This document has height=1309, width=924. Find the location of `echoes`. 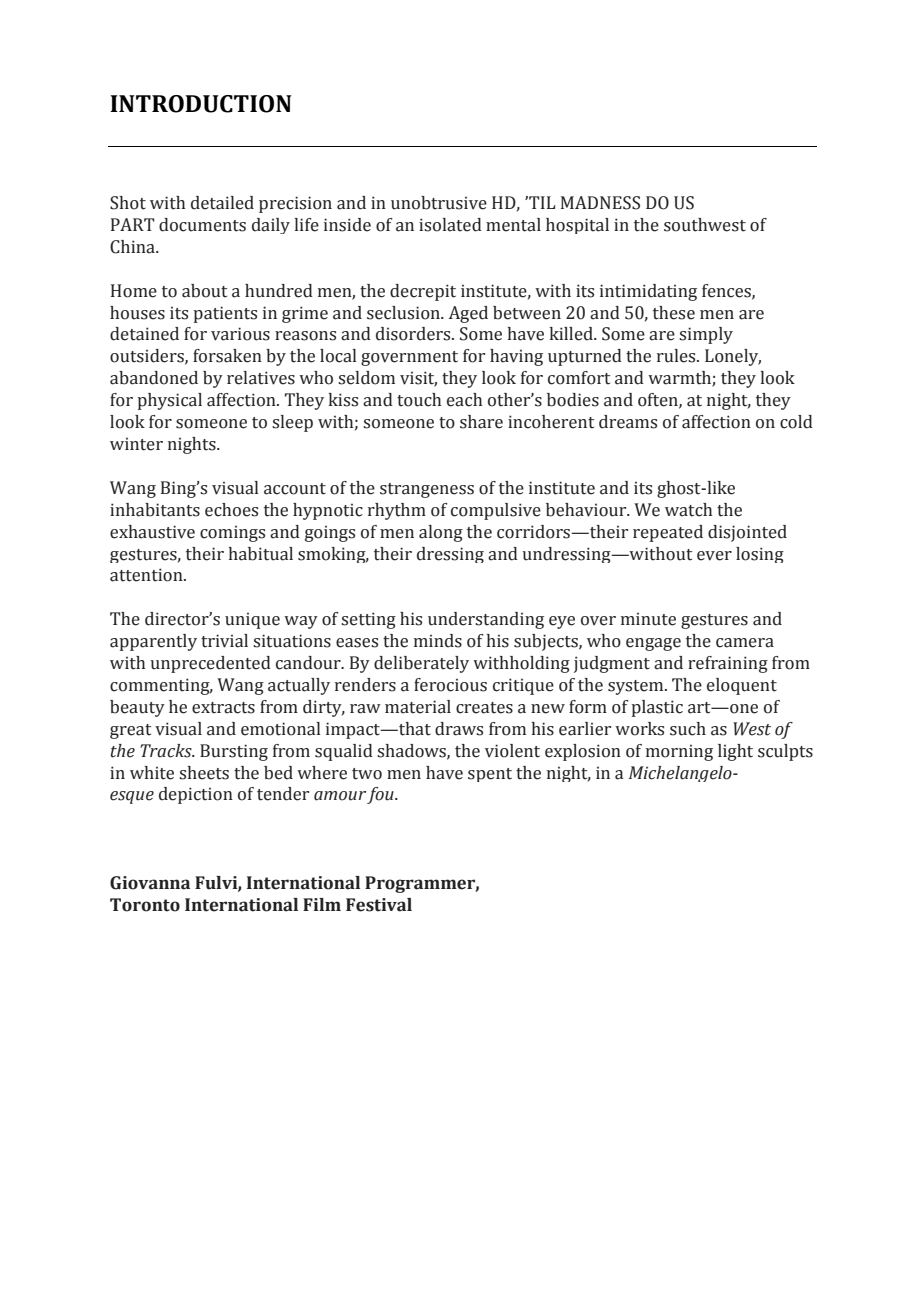

echoes is located at coordinates (231, 510).
